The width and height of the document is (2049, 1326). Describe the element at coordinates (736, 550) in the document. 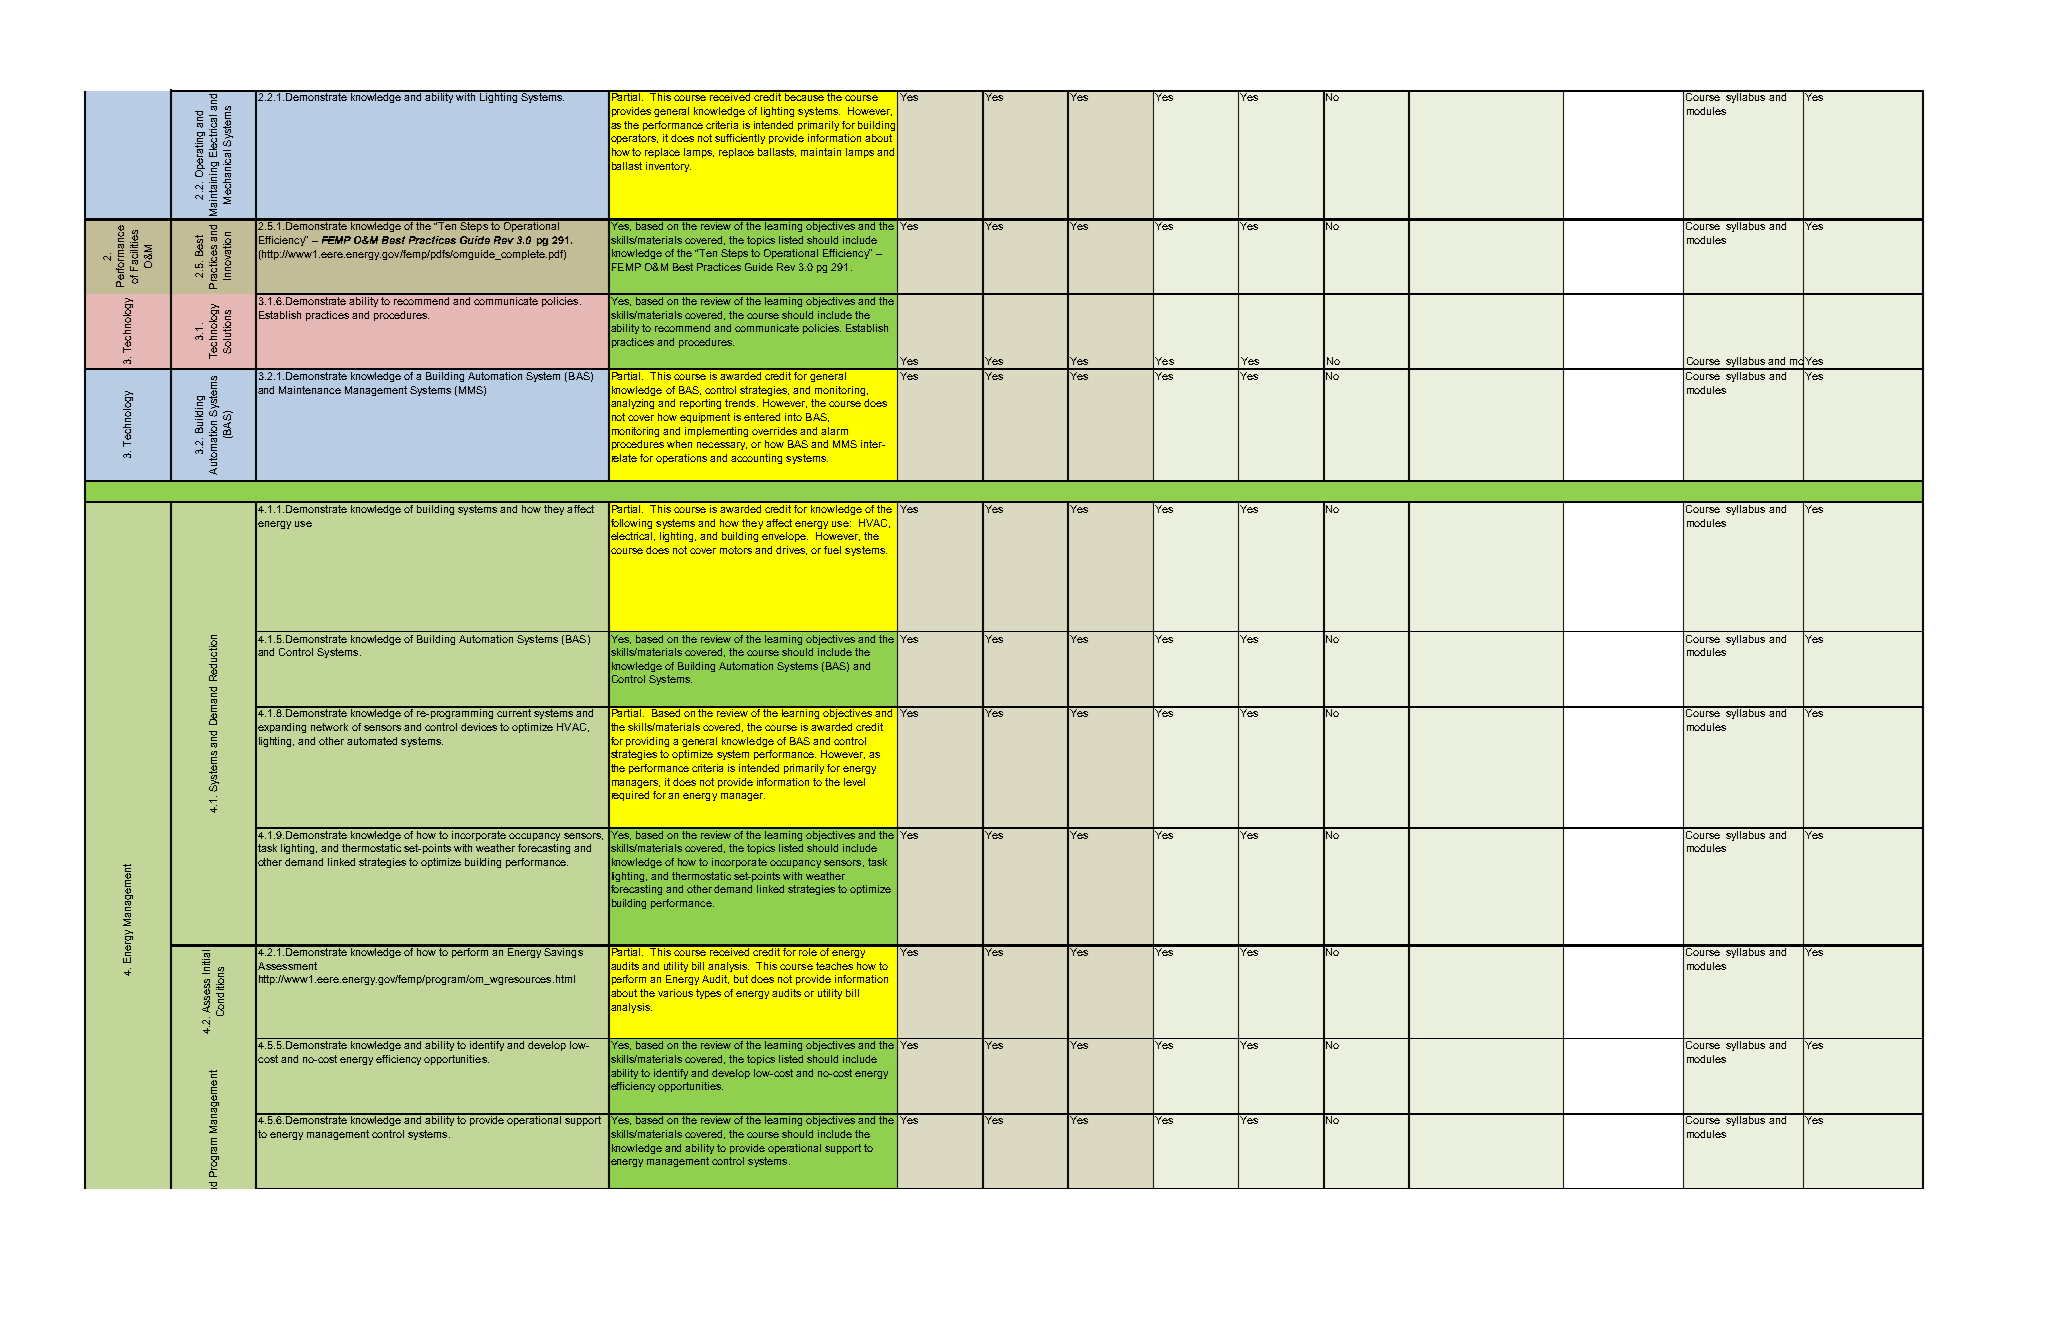

I see `motors` at that location.
